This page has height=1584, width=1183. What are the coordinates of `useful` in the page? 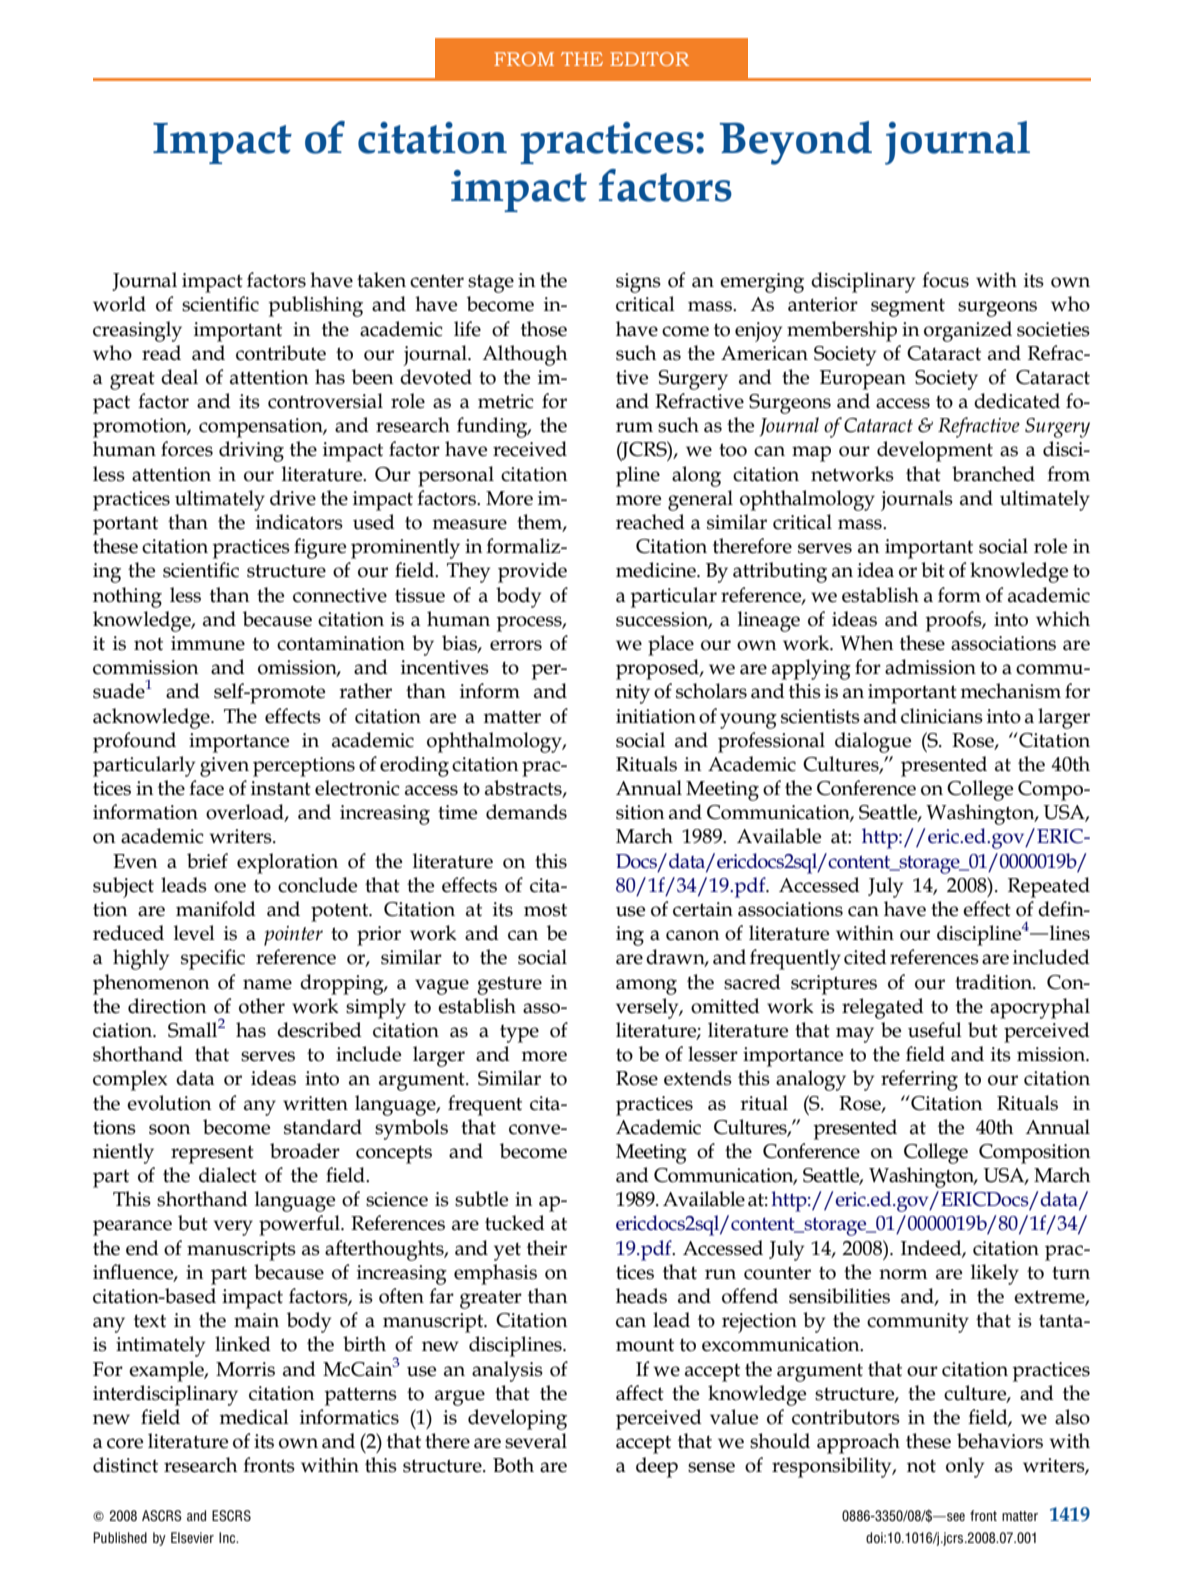 It's located at (935, 1030).
